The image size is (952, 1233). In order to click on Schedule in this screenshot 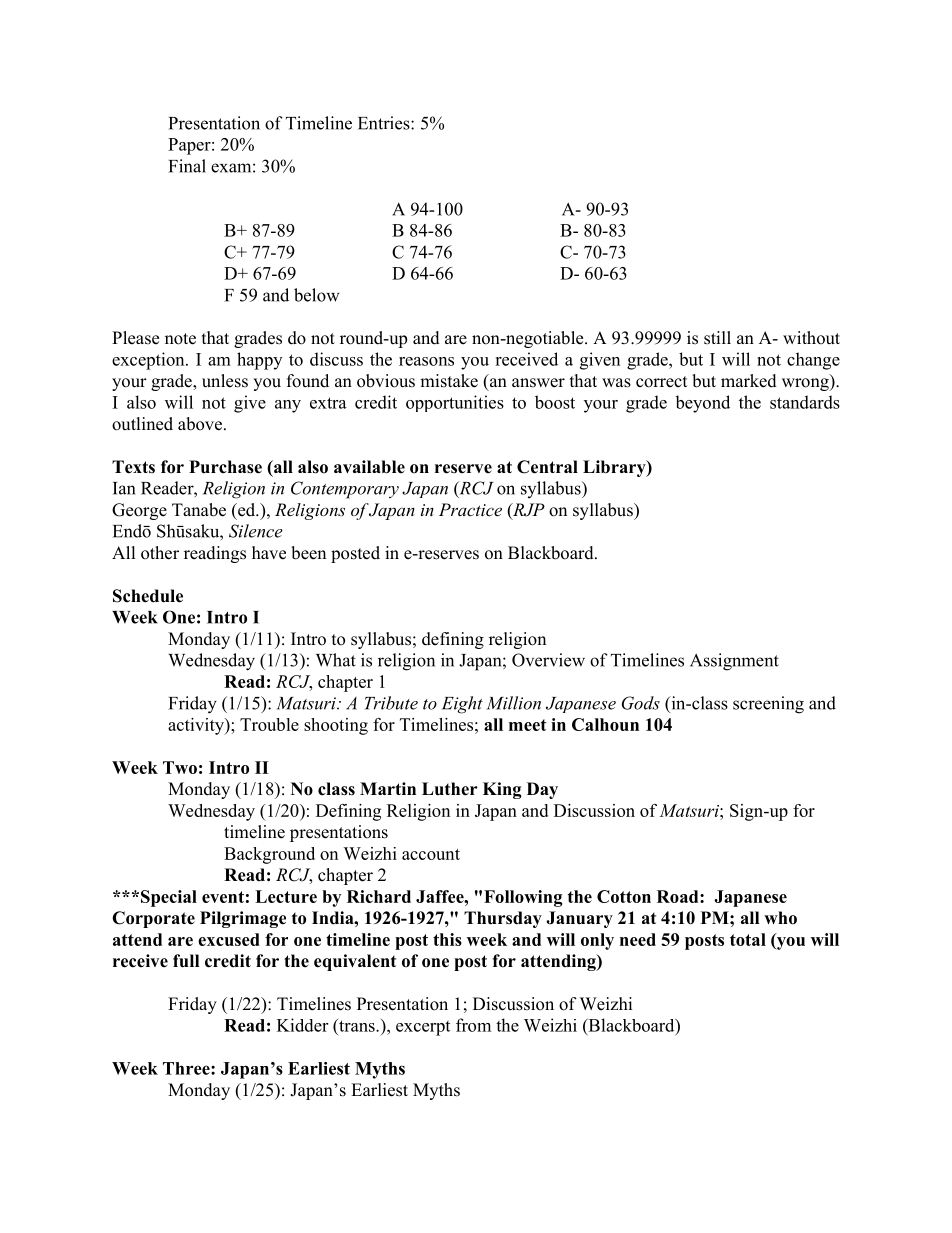, I will do `click(148, 596)`.
